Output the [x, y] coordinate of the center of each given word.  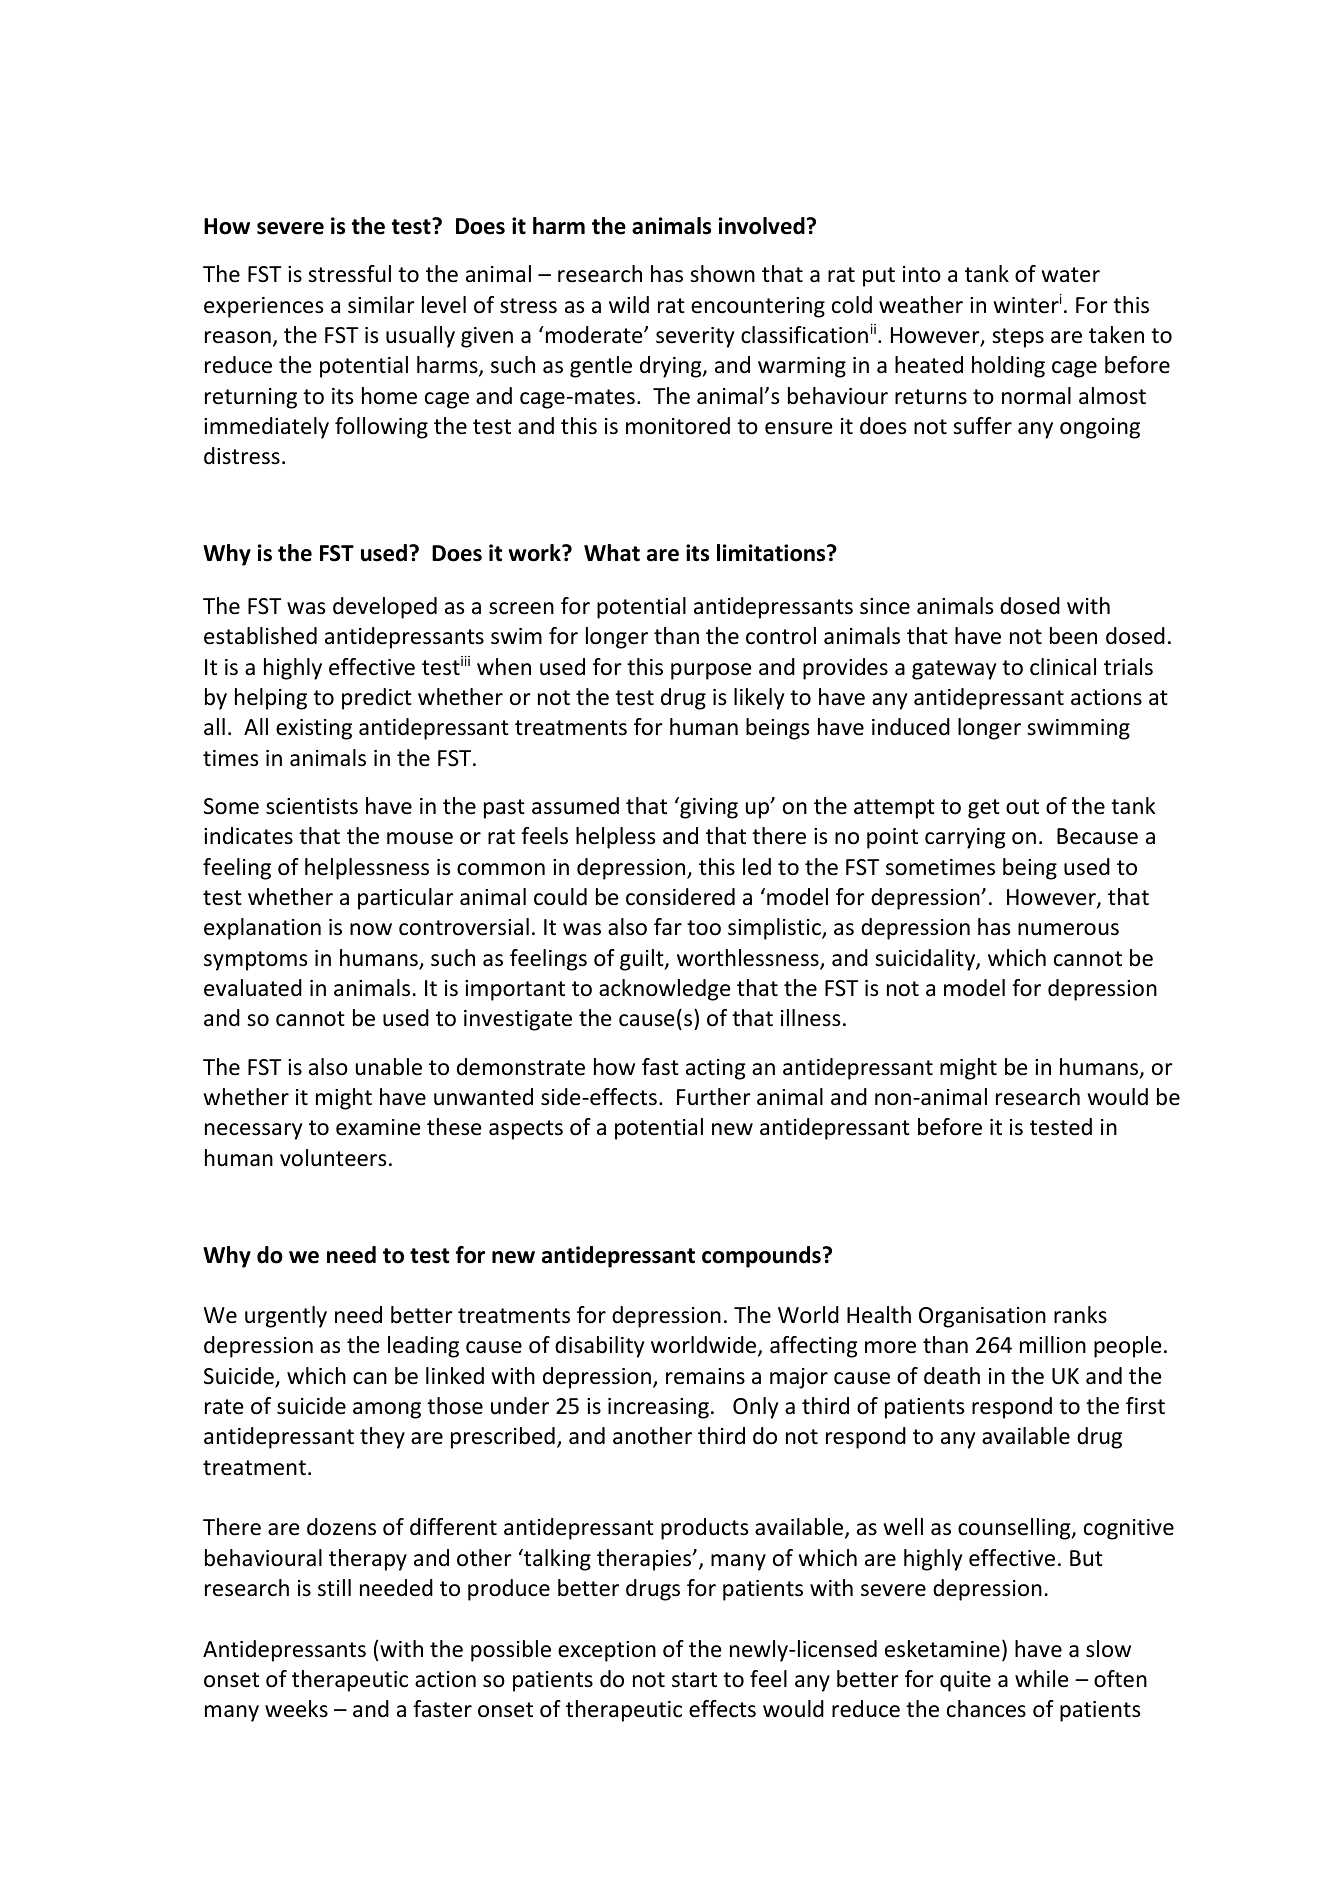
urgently [286, 1317]
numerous [1068, 929]
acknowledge [665, 990]
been [1073, 636]
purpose [711, 671]
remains [705, 1376]
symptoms [255, 961]
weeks [296, 1709]
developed [385, 608]
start [694, 1680]
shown [722, 274]
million [1053, 1345]
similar [381, 305]
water [1071, 275]
